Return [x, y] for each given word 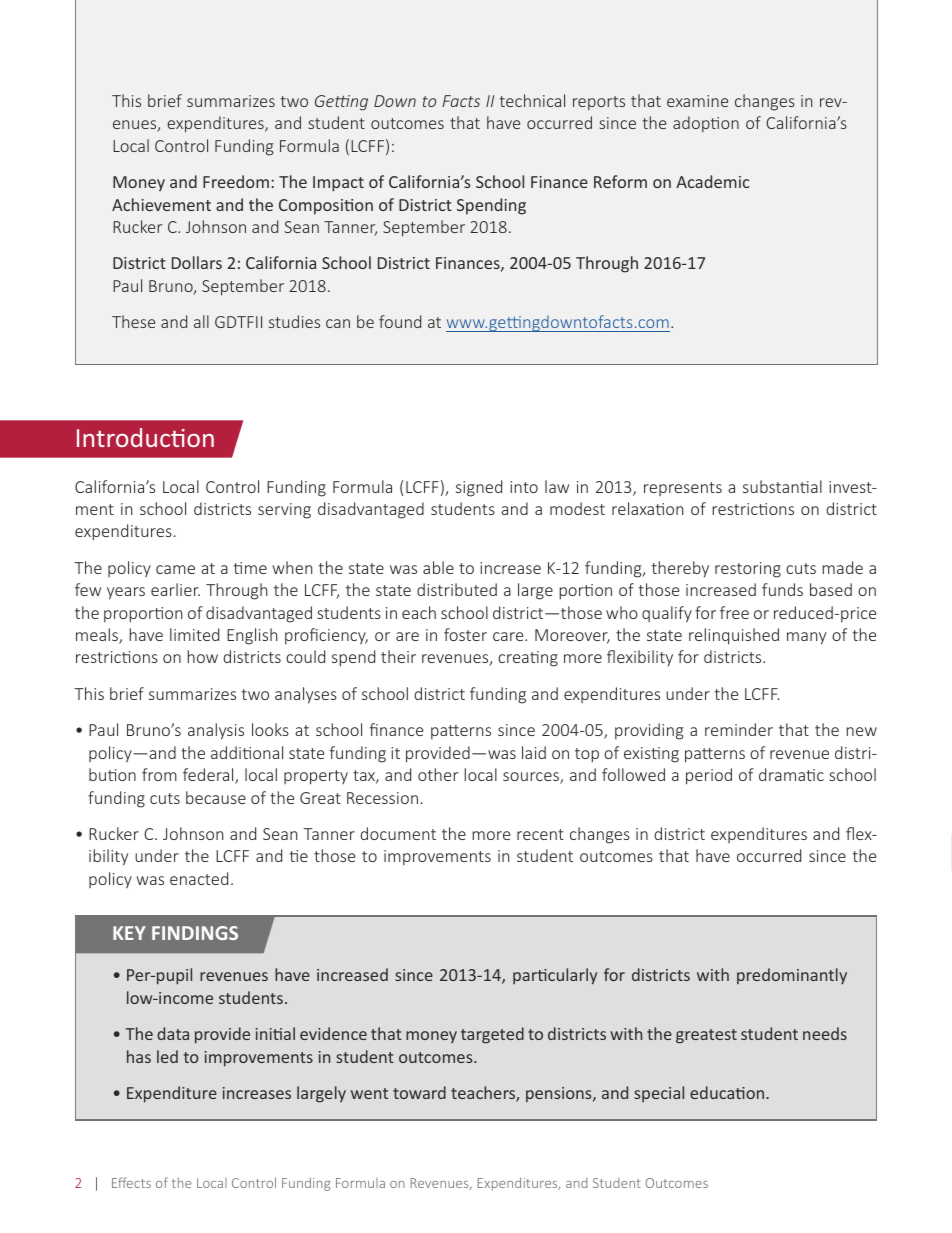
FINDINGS [195, 933]
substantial [782, 486]
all [201, 321]
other [438, 774]
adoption [706, 124]
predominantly [792, 976]
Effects [131, 1182]
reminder [739, 729]
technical [532, 100]
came [175, 569]
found [400, 321]
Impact [338, 184]
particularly [555, 976]
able [438, 567]
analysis [216, 731]
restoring [748, 570]
